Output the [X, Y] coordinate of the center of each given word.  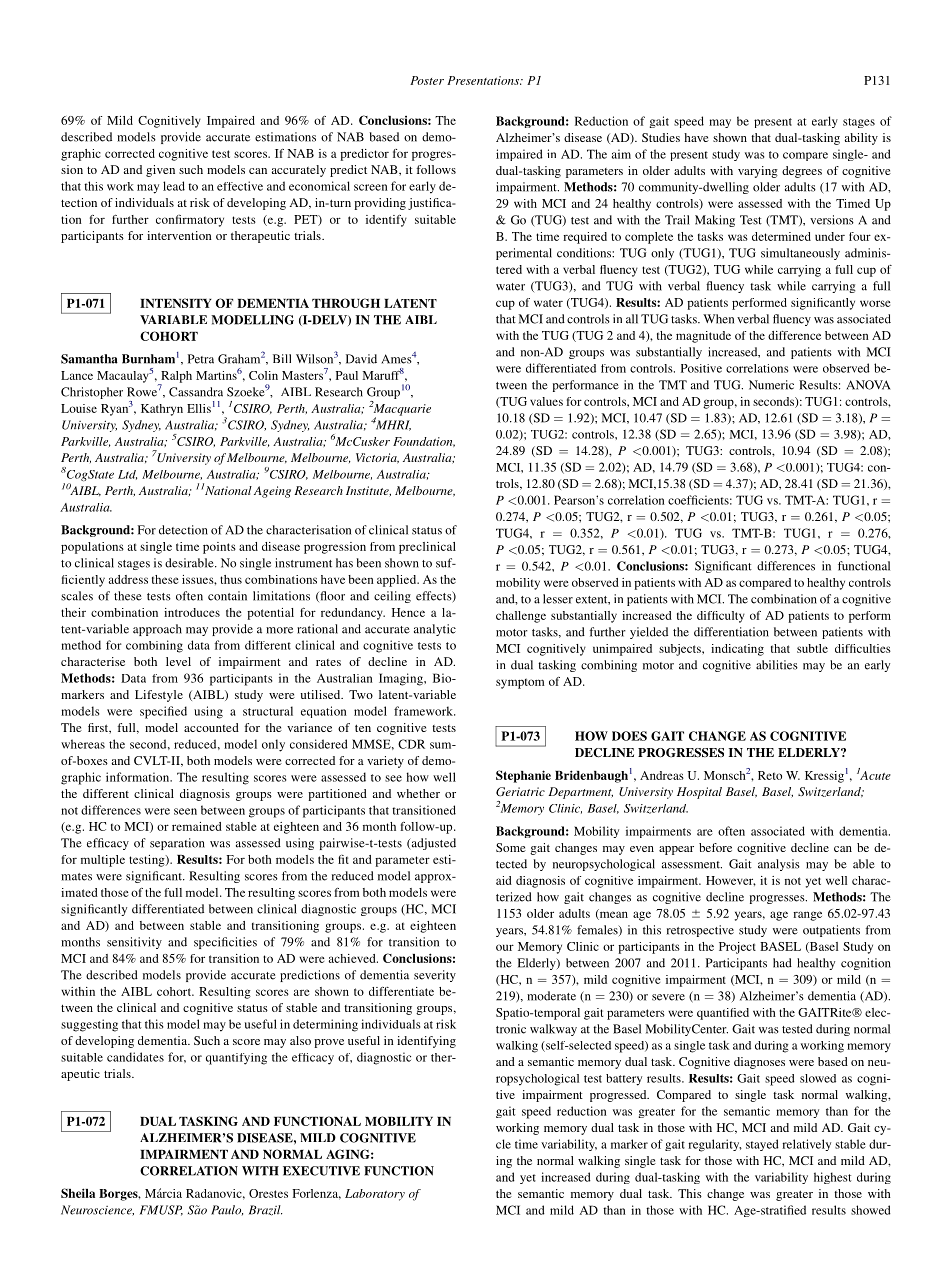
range [807, 916]
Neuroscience [97, 1210]
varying [758, 172]
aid [504, 880]
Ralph [175, 378]
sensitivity [134, 943]
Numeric [771, 385]
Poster [427, 80]
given [160, 171]
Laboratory [375, 1195]
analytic [435, 630]
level [178, 661]
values [546, 401]
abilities [777, 665]
